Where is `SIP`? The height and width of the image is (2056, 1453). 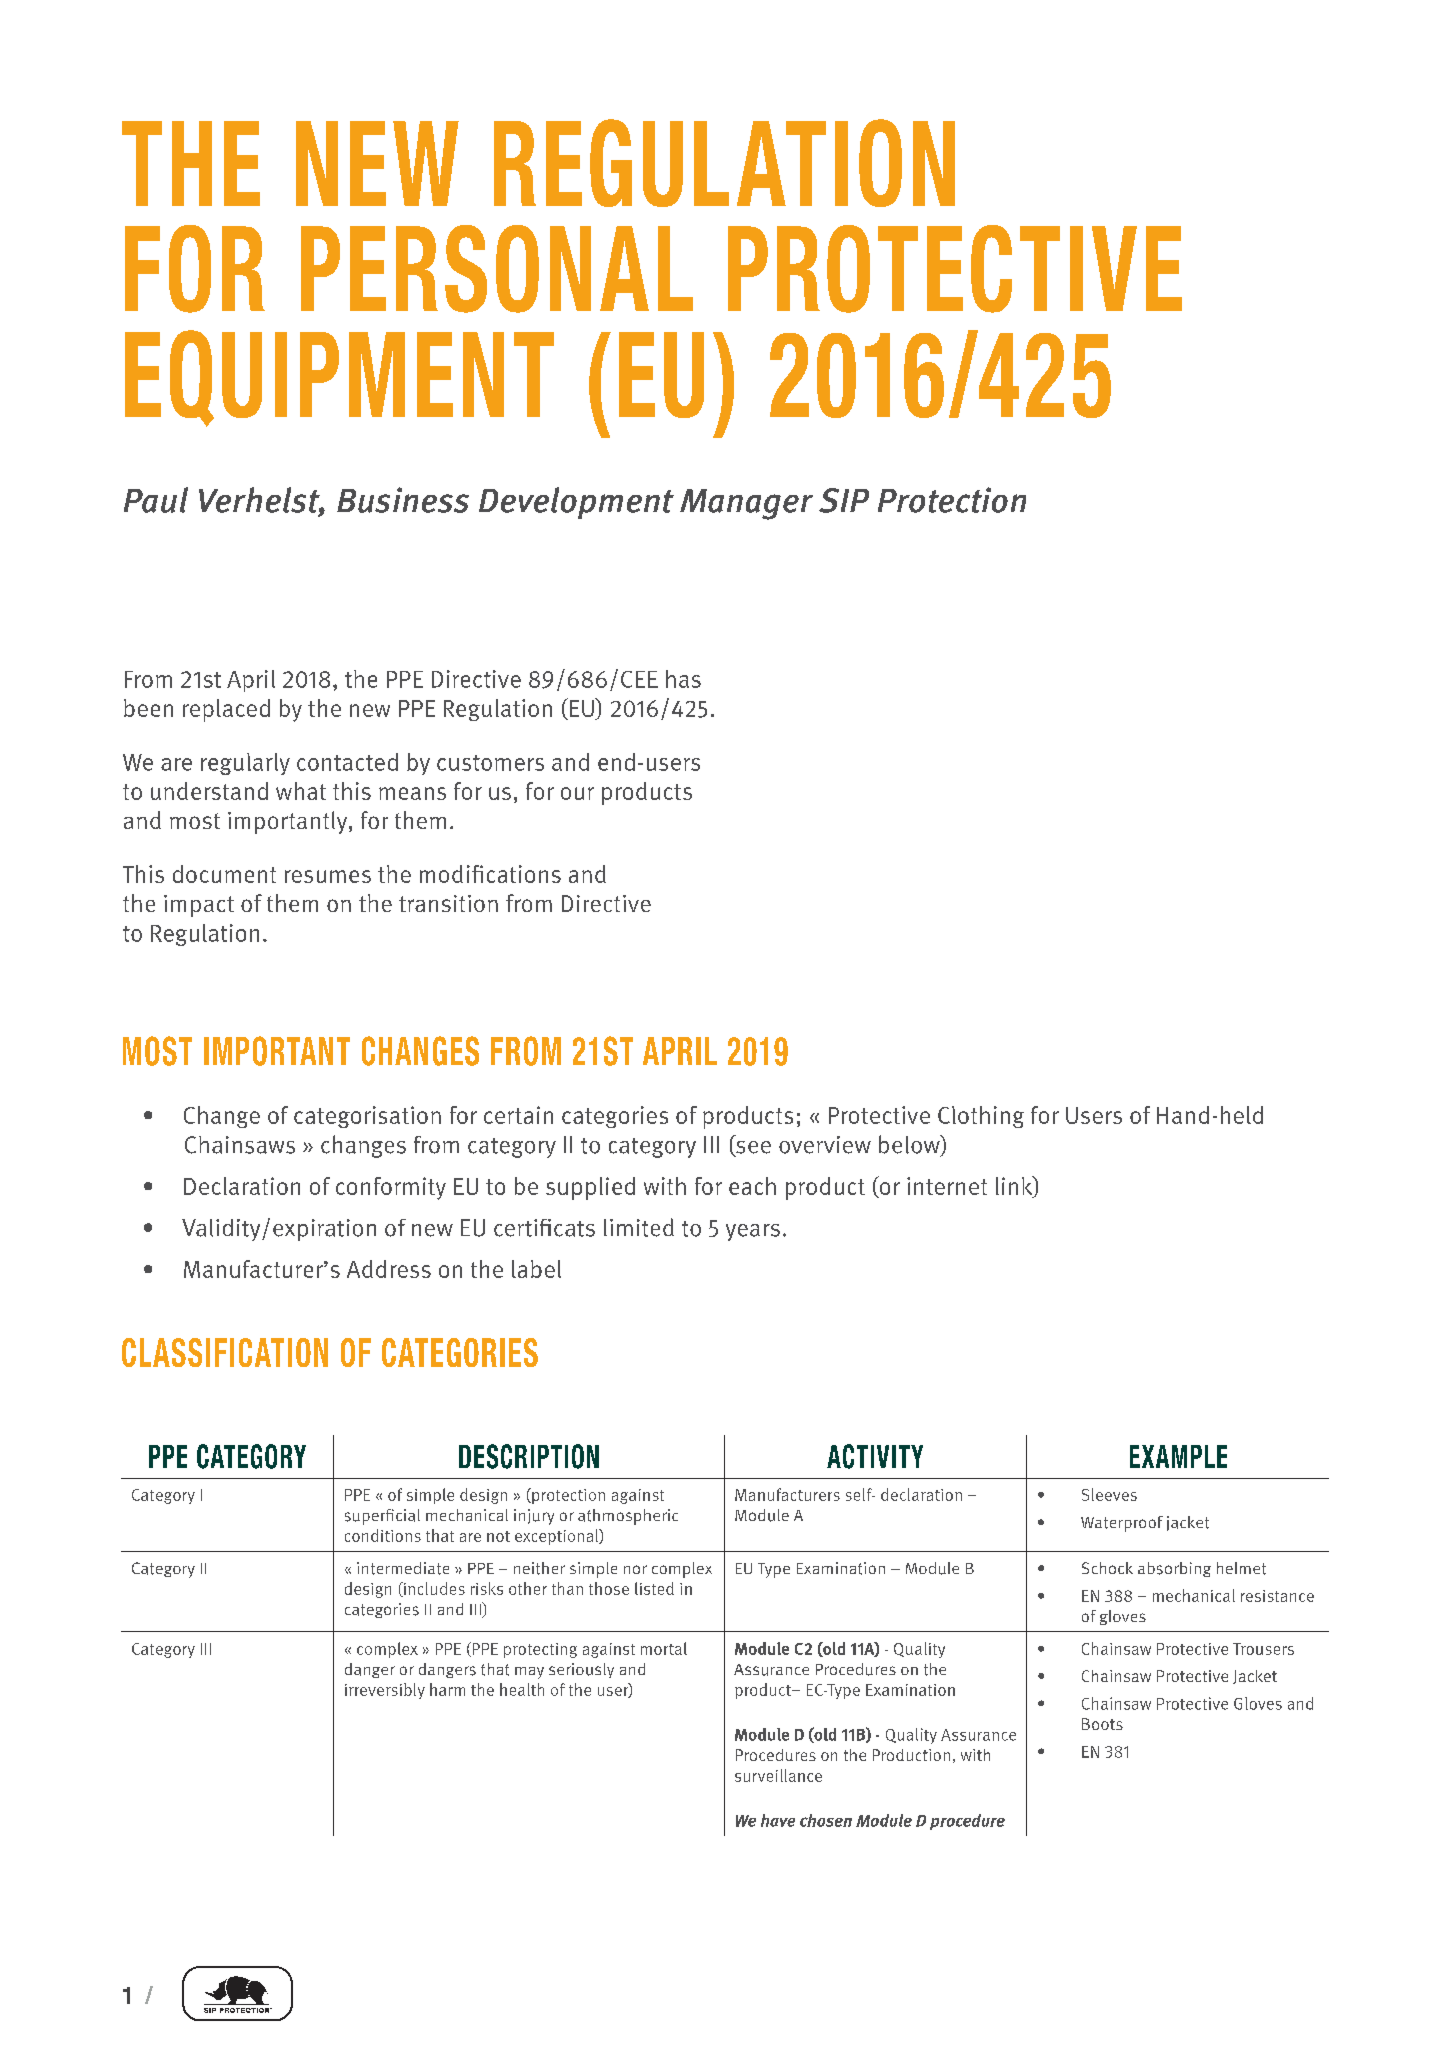
SIP is located at coordinates (844, 500).
